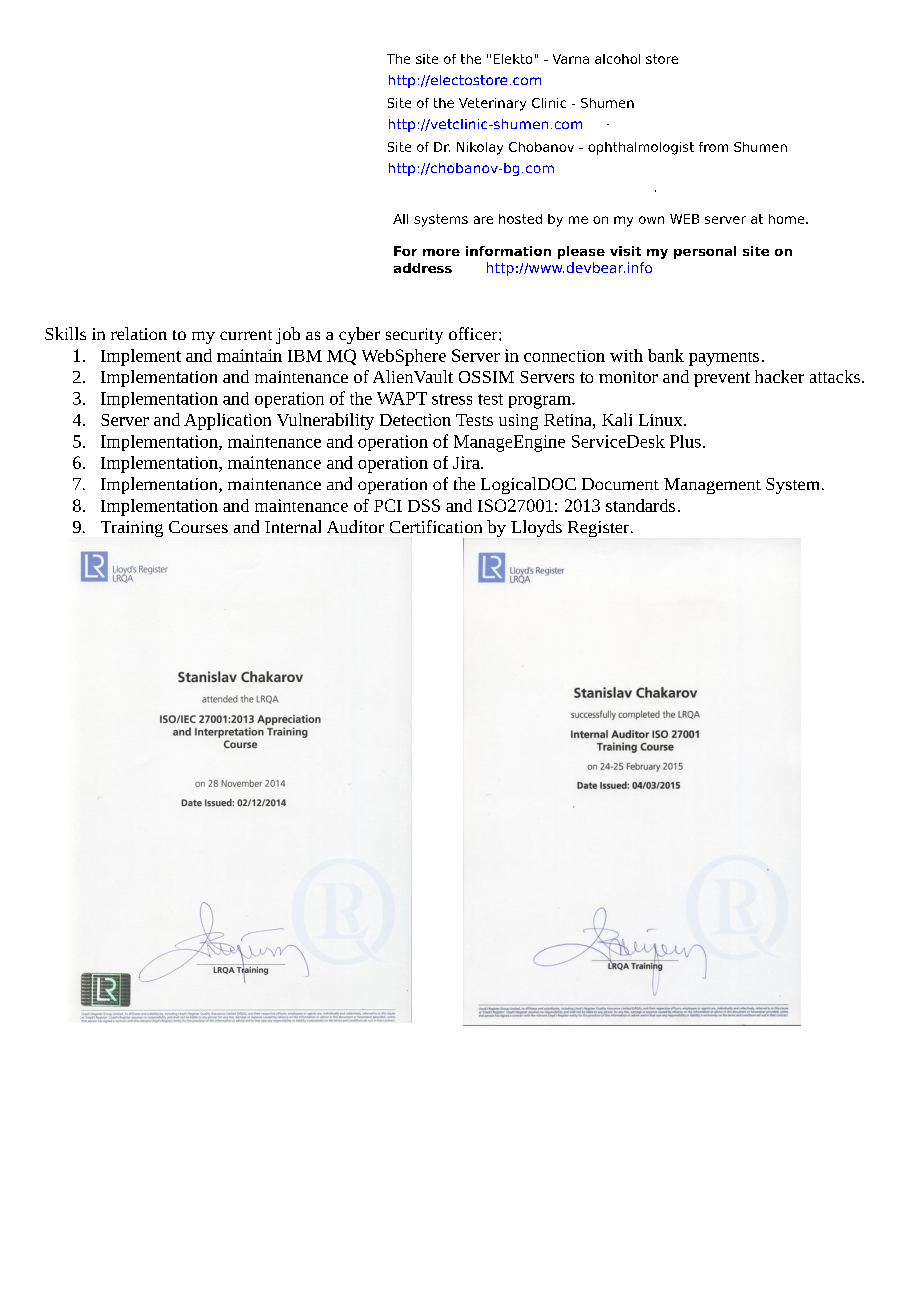 The image size is (924, 1308). What do you see at coordinates (617, 59) in the screenshot?
I see `alcohol` at bounding box center [617, 59].
